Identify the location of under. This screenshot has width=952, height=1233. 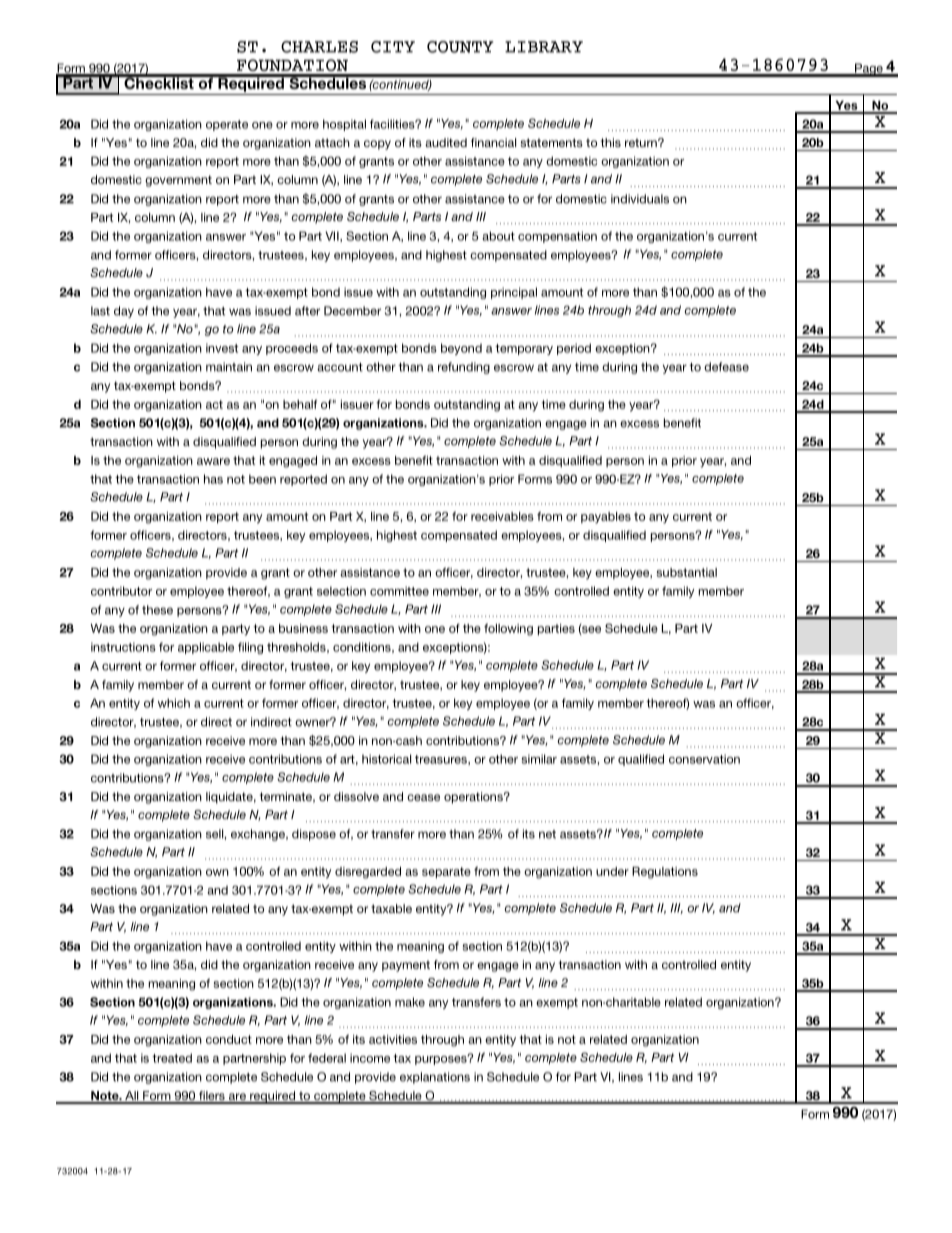
(612, 871).
